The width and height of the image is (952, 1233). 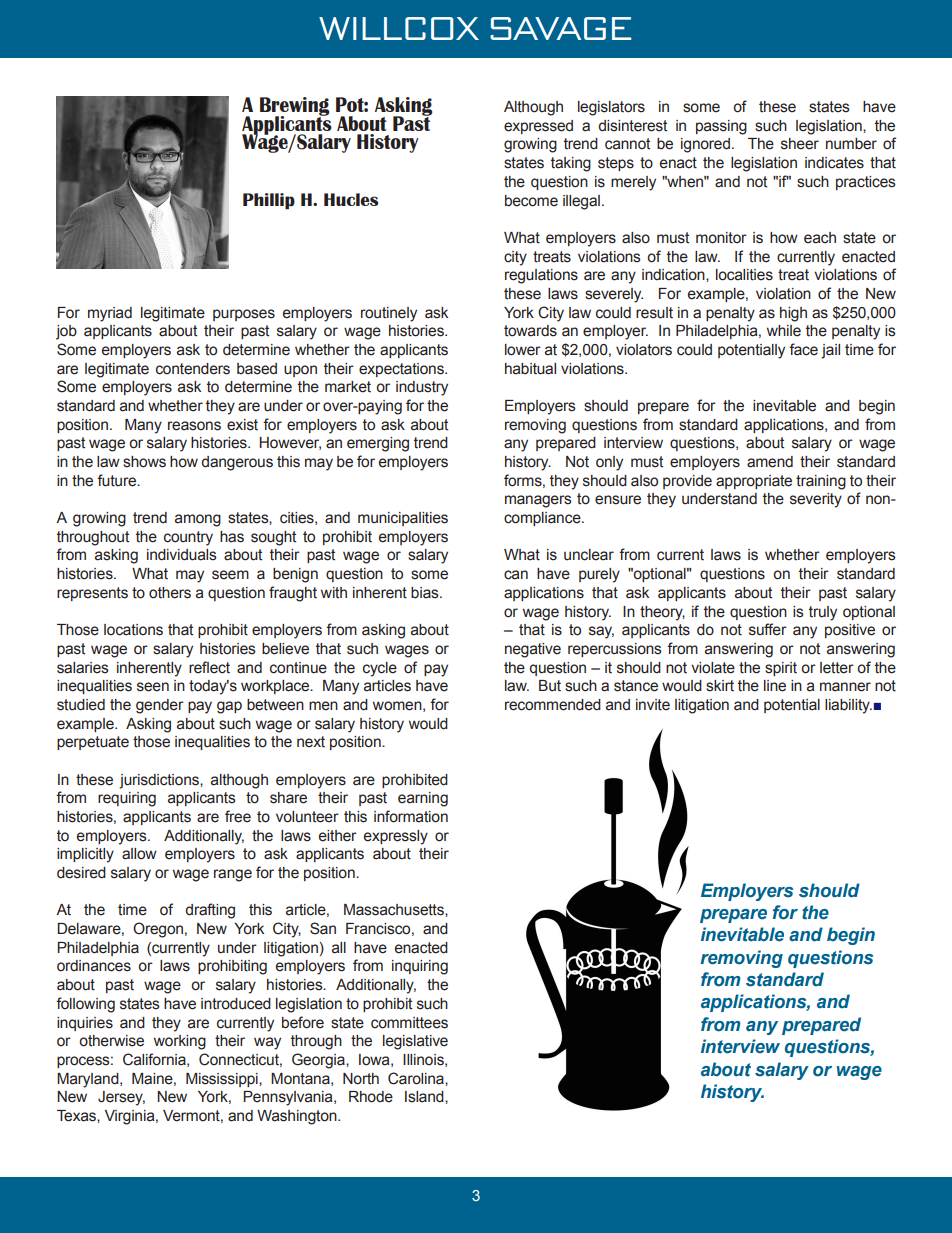 I want to click on others, so click(x=170, y=593).
